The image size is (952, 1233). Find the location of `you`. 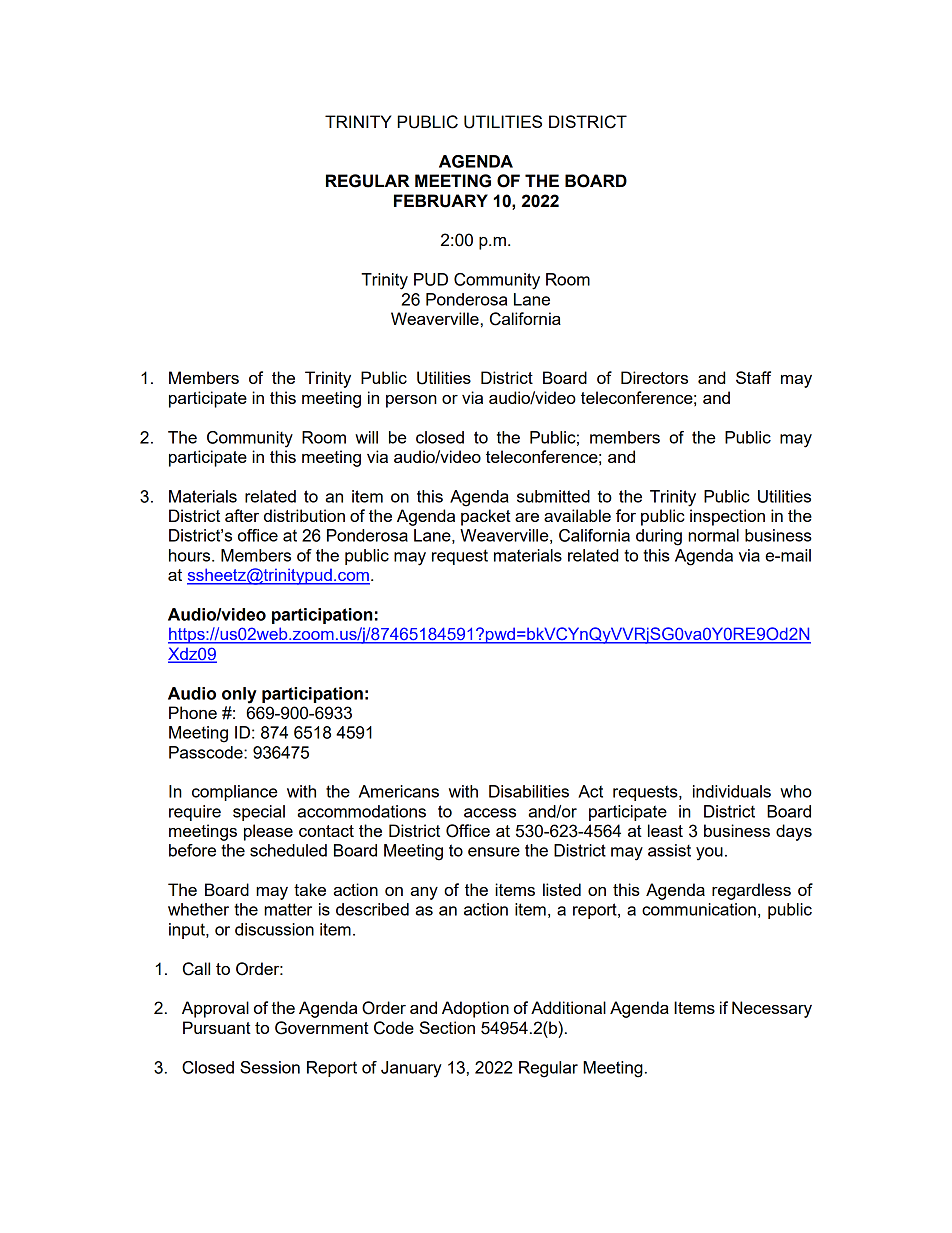

you is located at coordinates (709, 854).
